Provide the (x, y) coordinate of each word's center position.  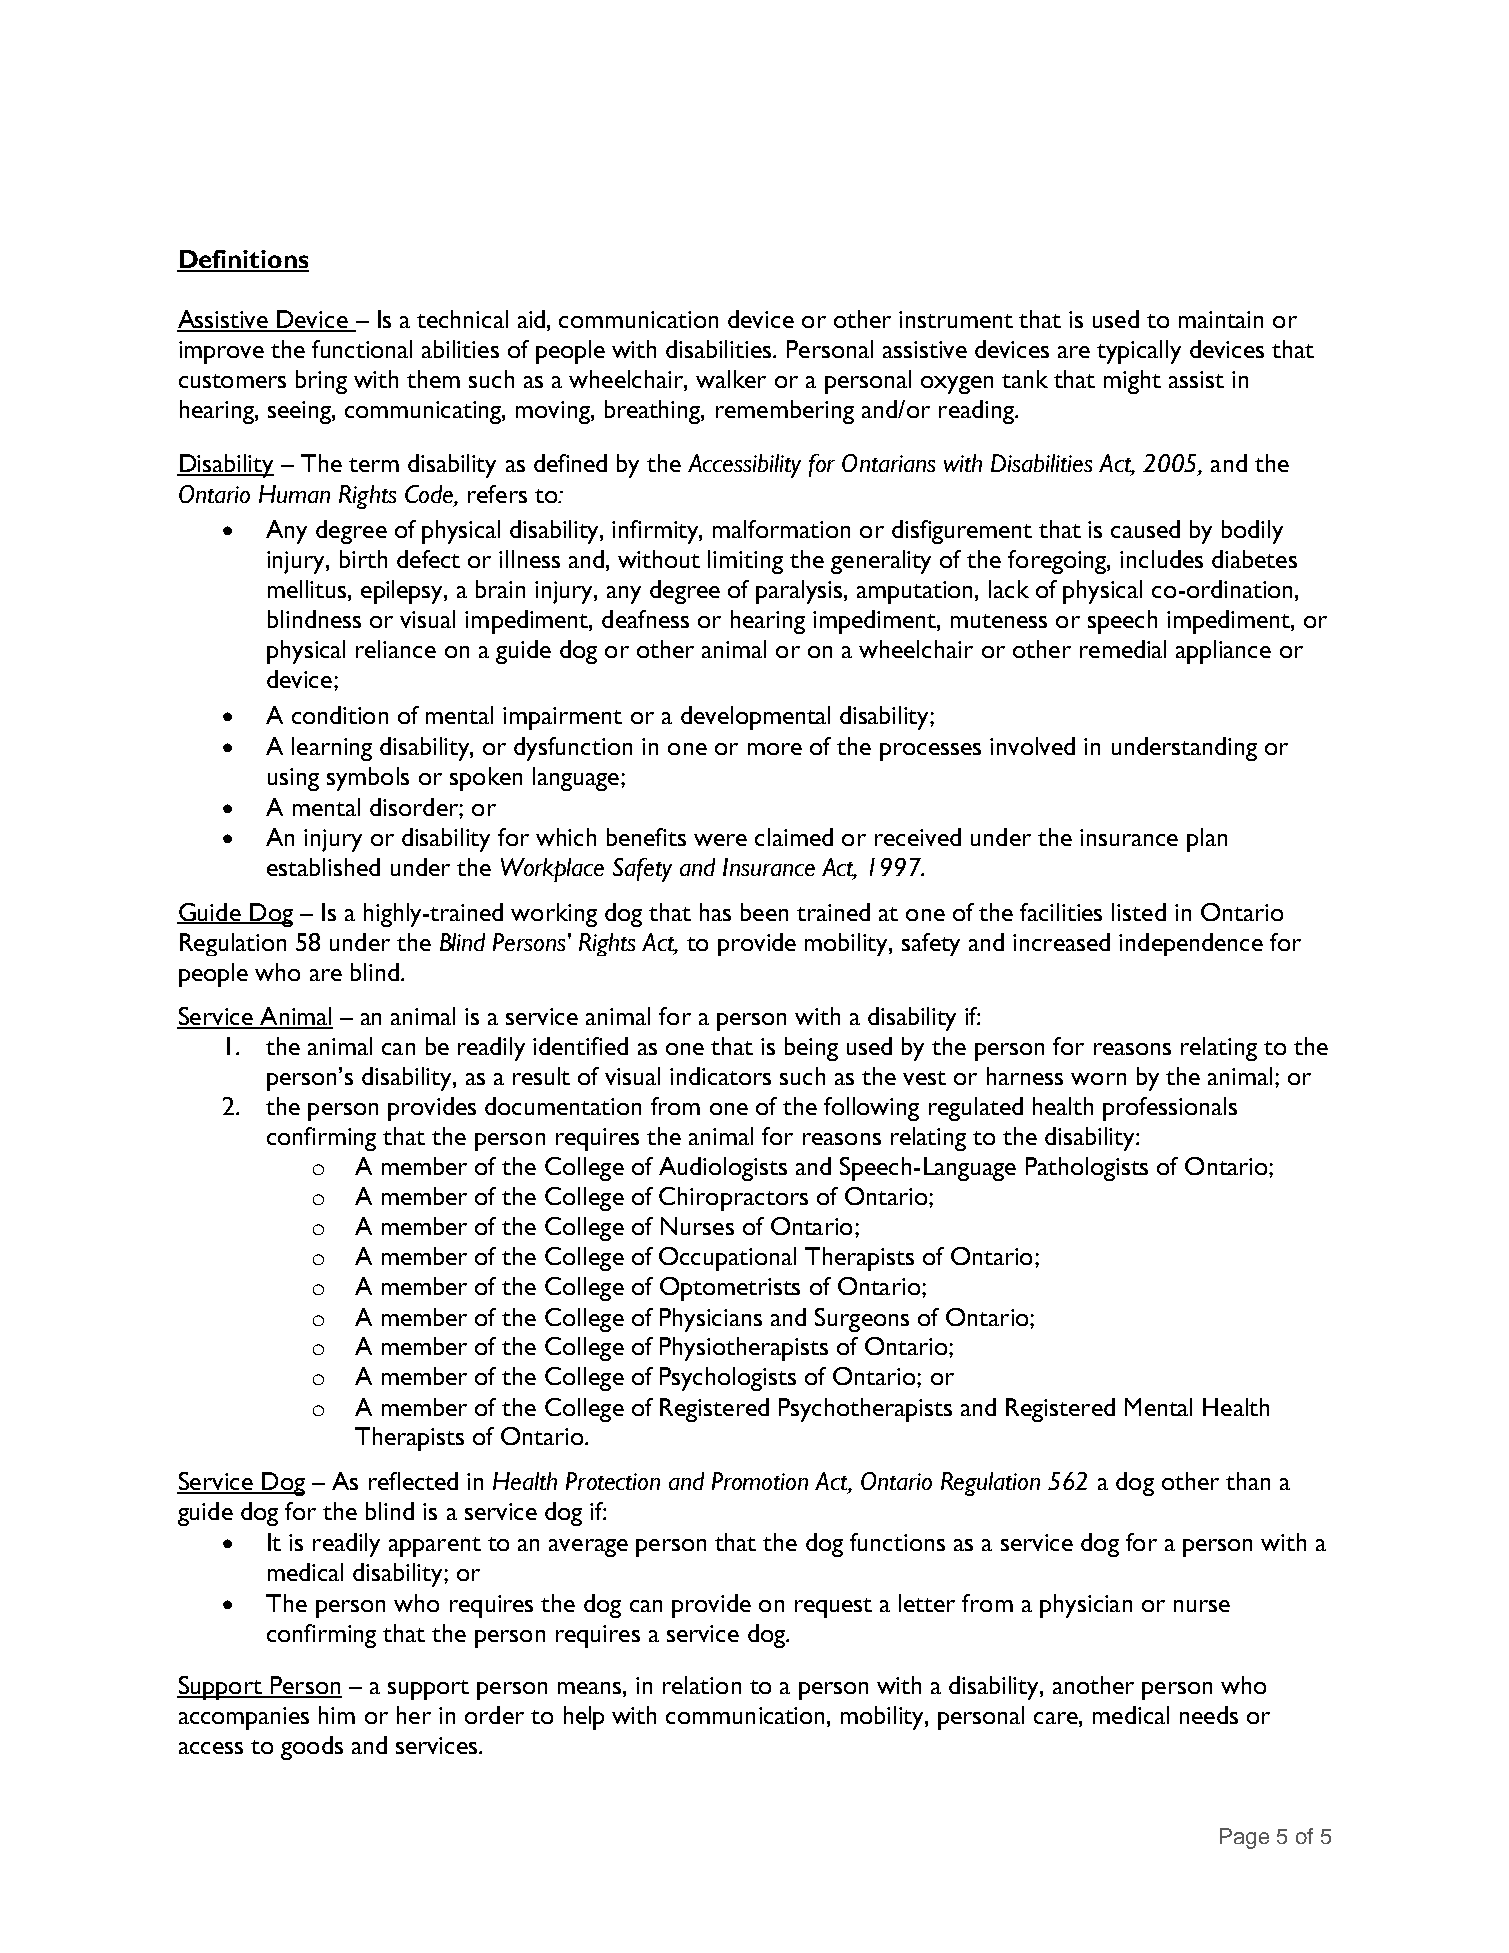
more (775, 749)
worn (1098, 1079)
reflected (413, 1481)
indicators (720, 1076)
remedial (1123, 649)
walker (731, 379)
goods (312, 1748)
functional (362, 349)
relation (702, 1685)
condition (340, 715)
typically (1139, 352)
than (1248, 1481)
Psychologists (728, 1379)
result (541, 1076)
